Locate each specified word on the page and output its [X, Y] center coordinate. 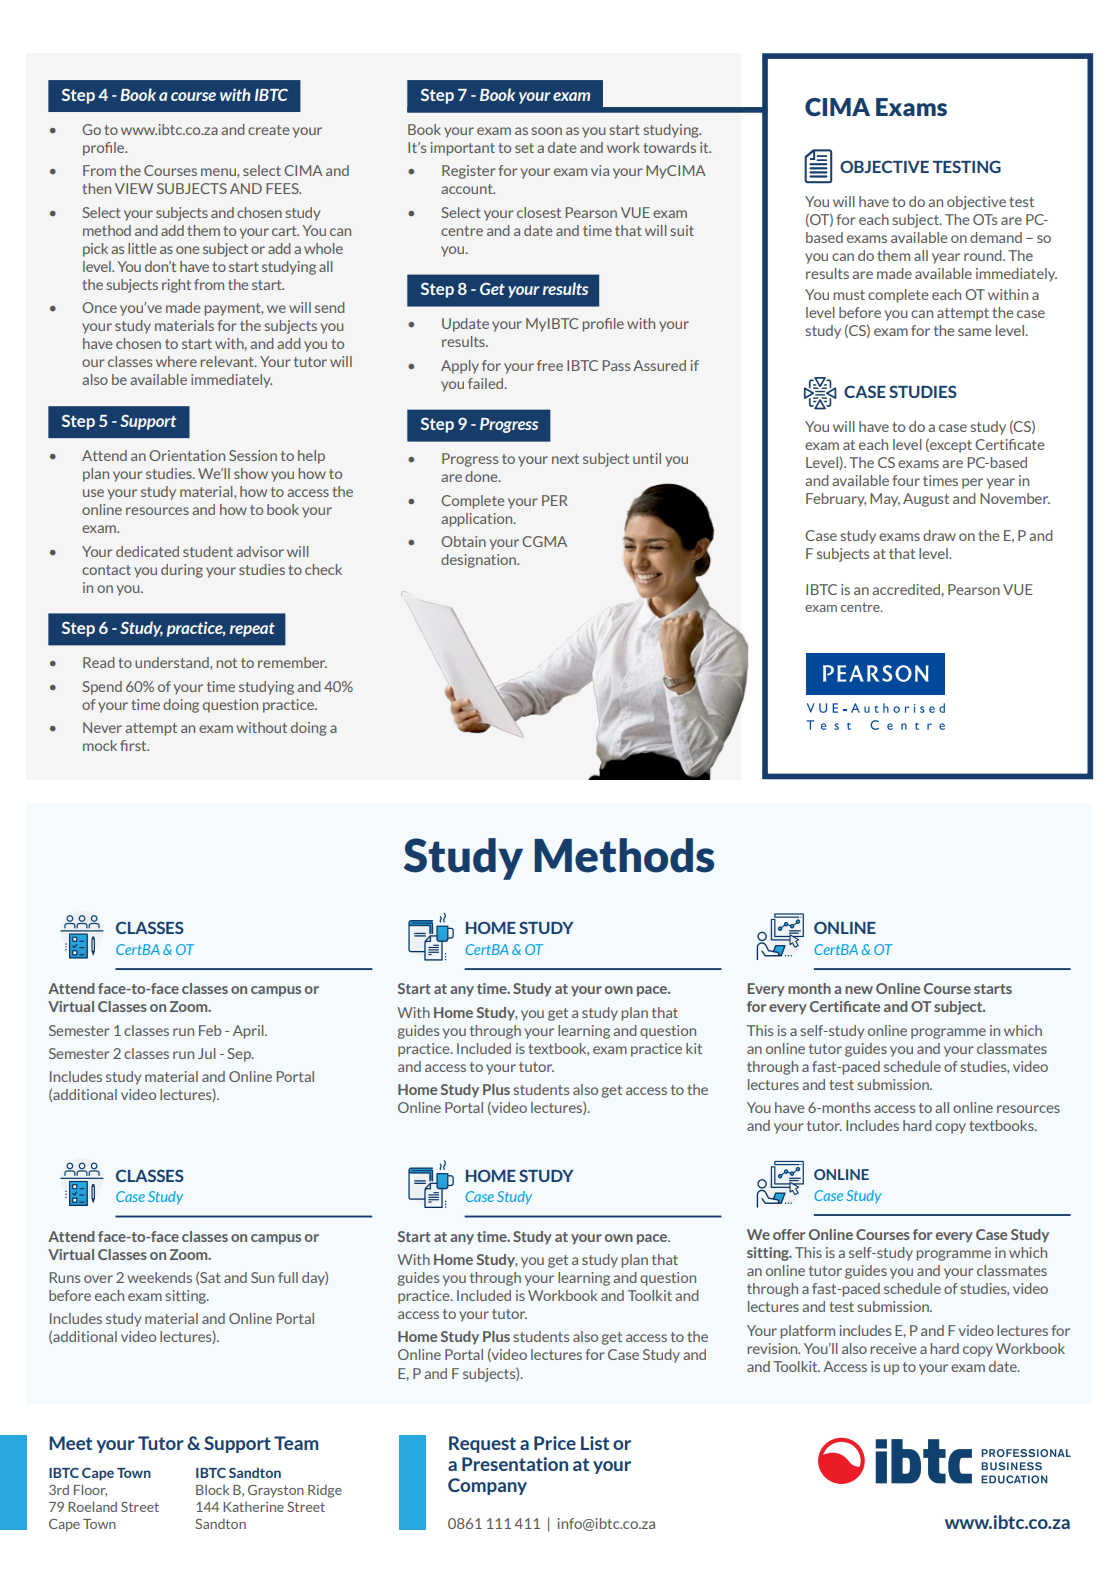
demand [996, 237]
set [524, 148]
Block [212, 1490]
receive [893, 1348]
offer [789, 1234]
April [249, 1032]
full [288, 1277]
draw [939, 535]
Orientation [187, 455]
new [859, 990]
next [565, 459]
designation [479, 561]
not [226, 663]
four [906, 480]
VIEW [134, 188]
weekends [159, 1277]
